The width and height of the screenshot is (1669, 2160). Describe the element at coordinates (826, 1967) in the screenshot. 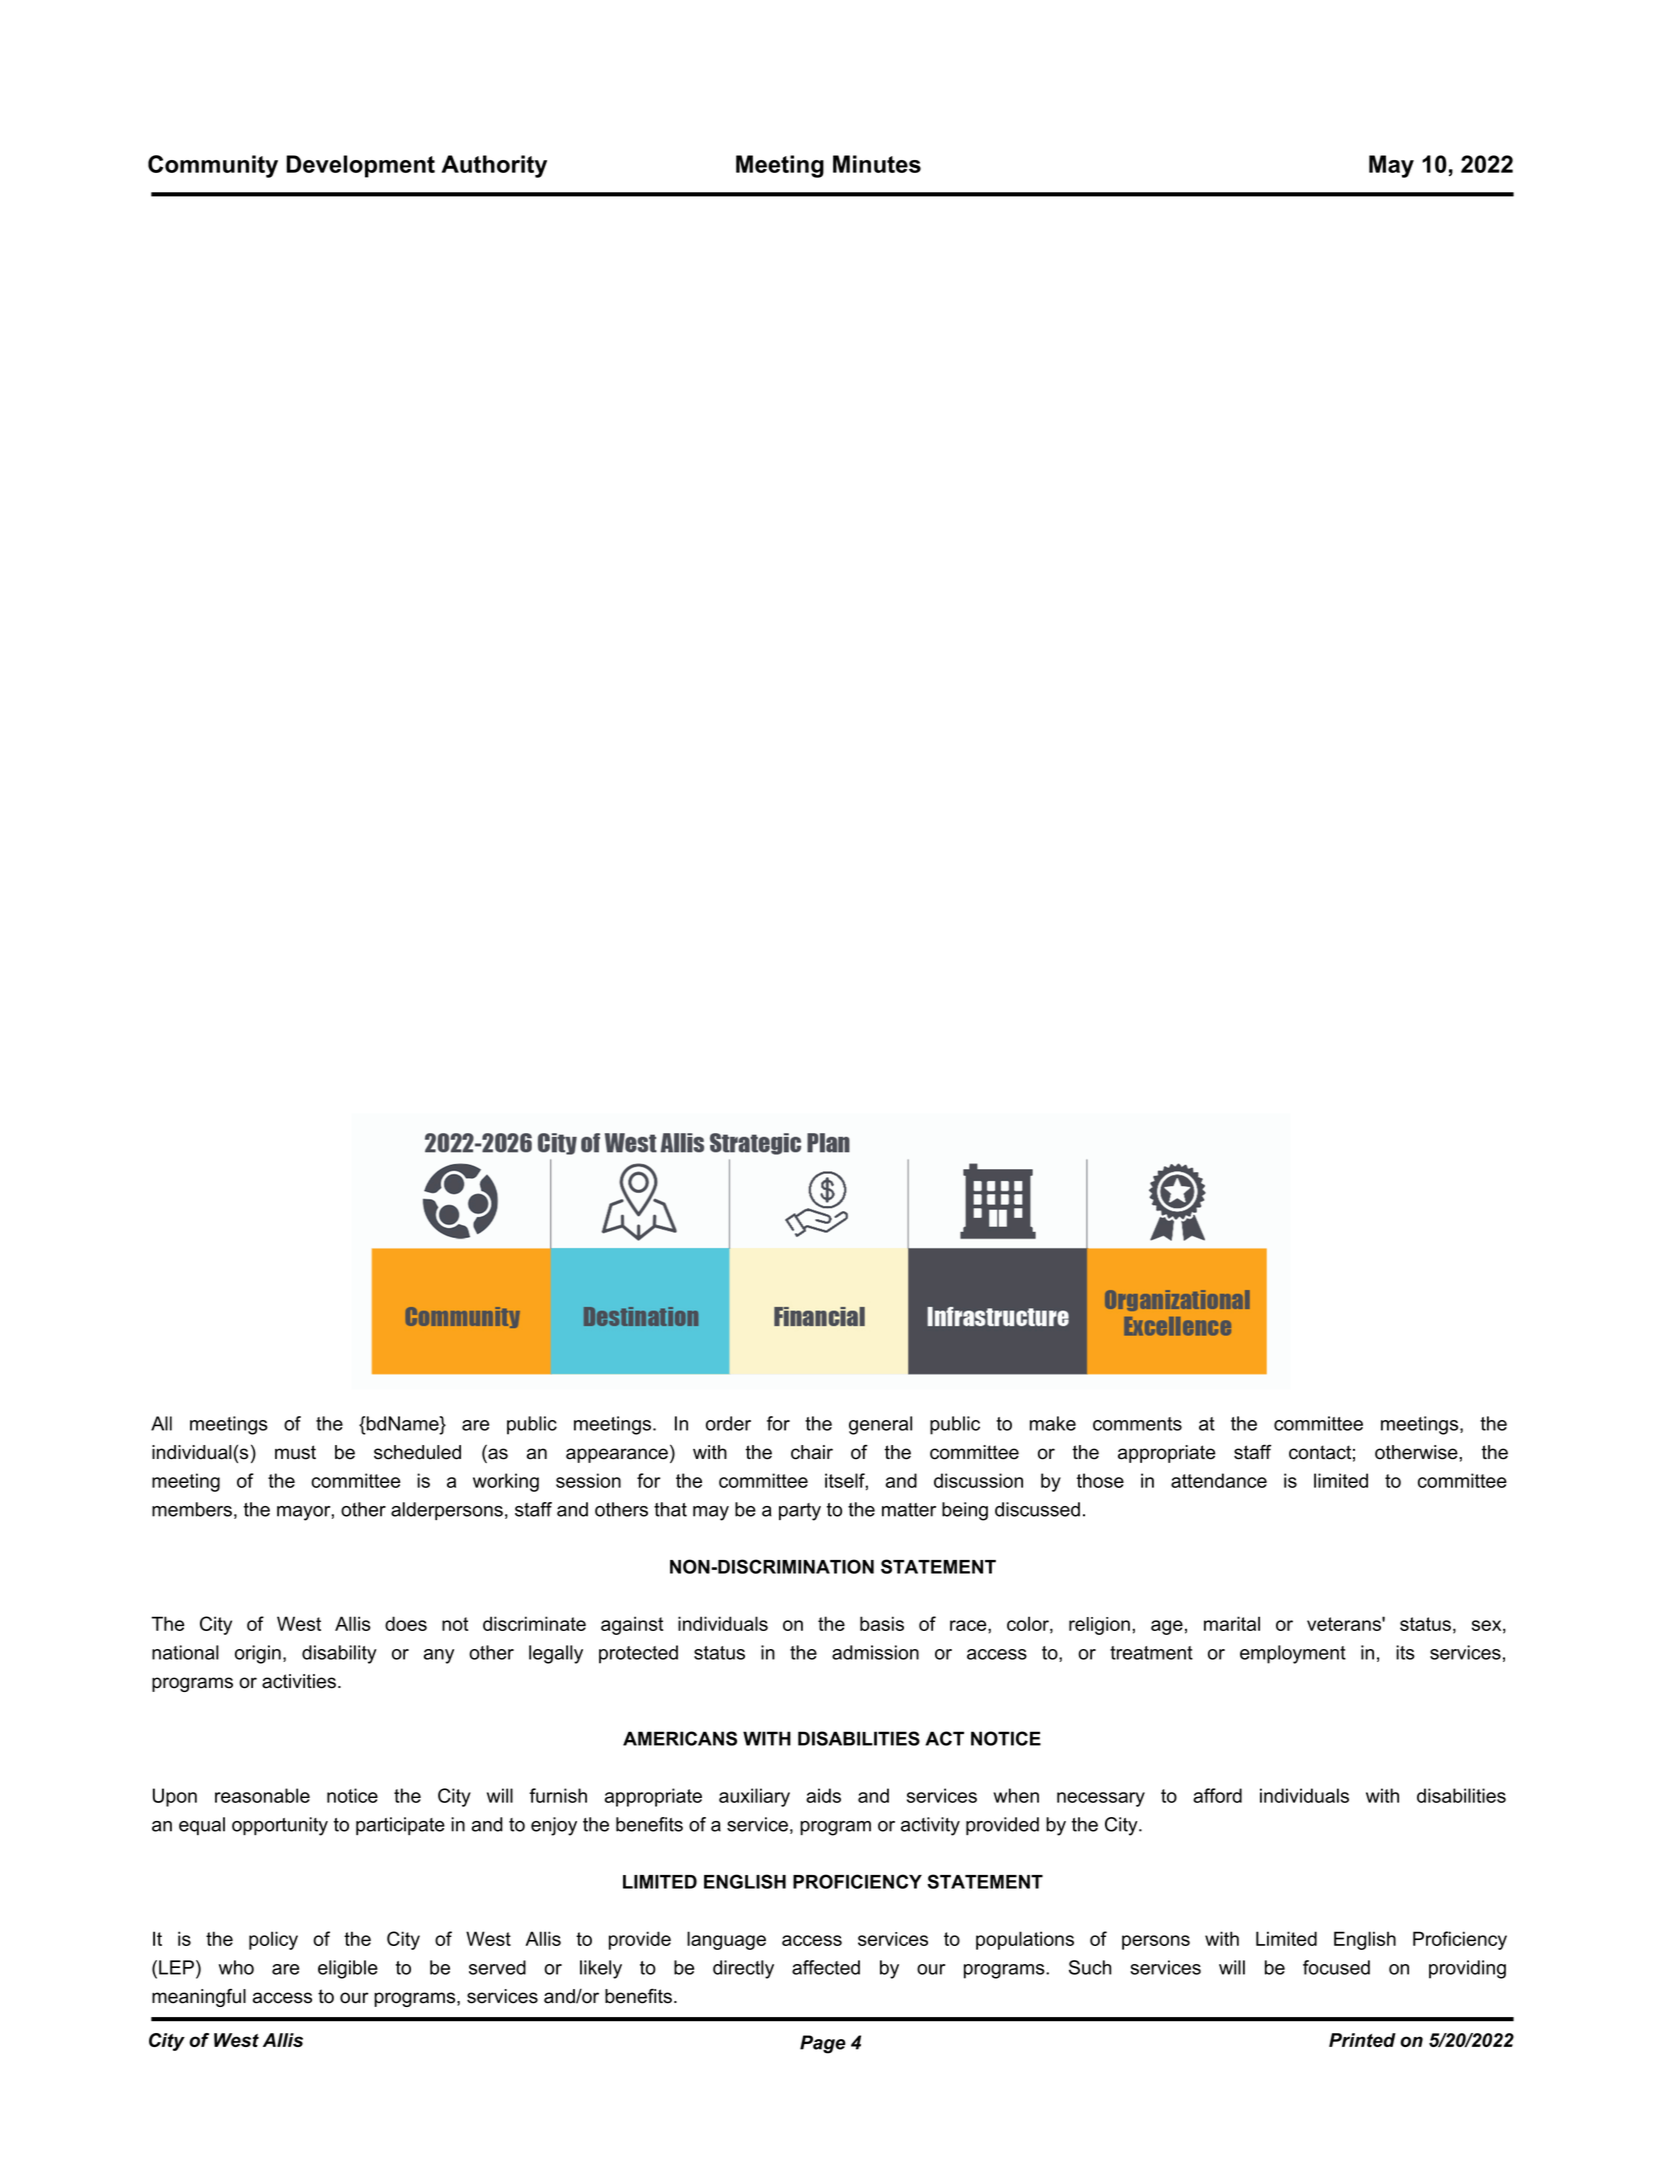

I see `affected` at that location.
